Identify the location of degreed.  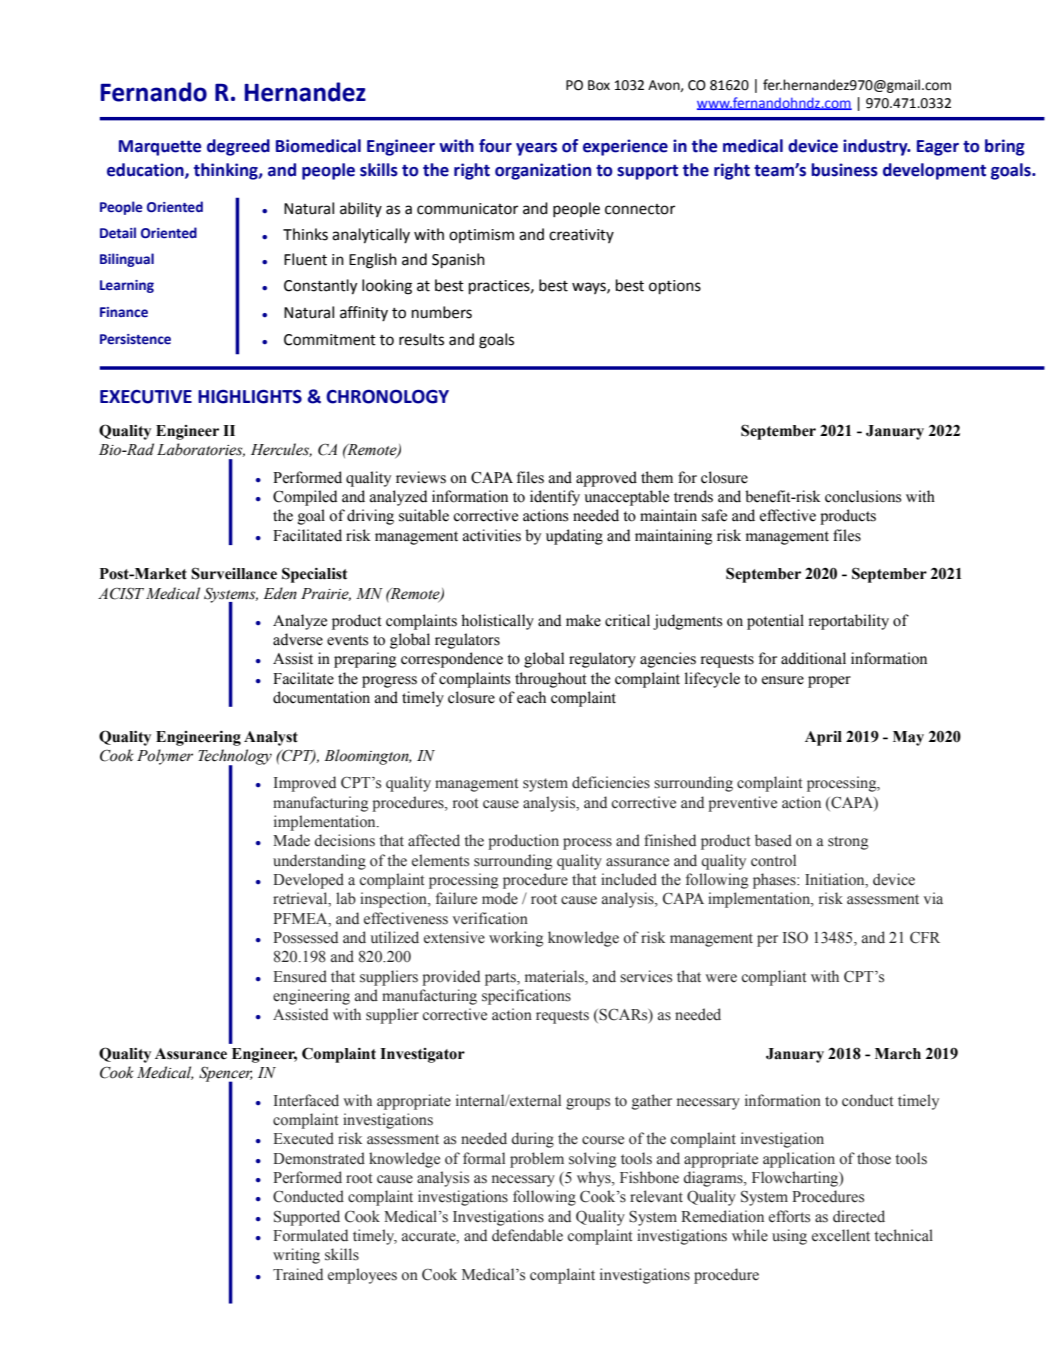
(238, 147).
